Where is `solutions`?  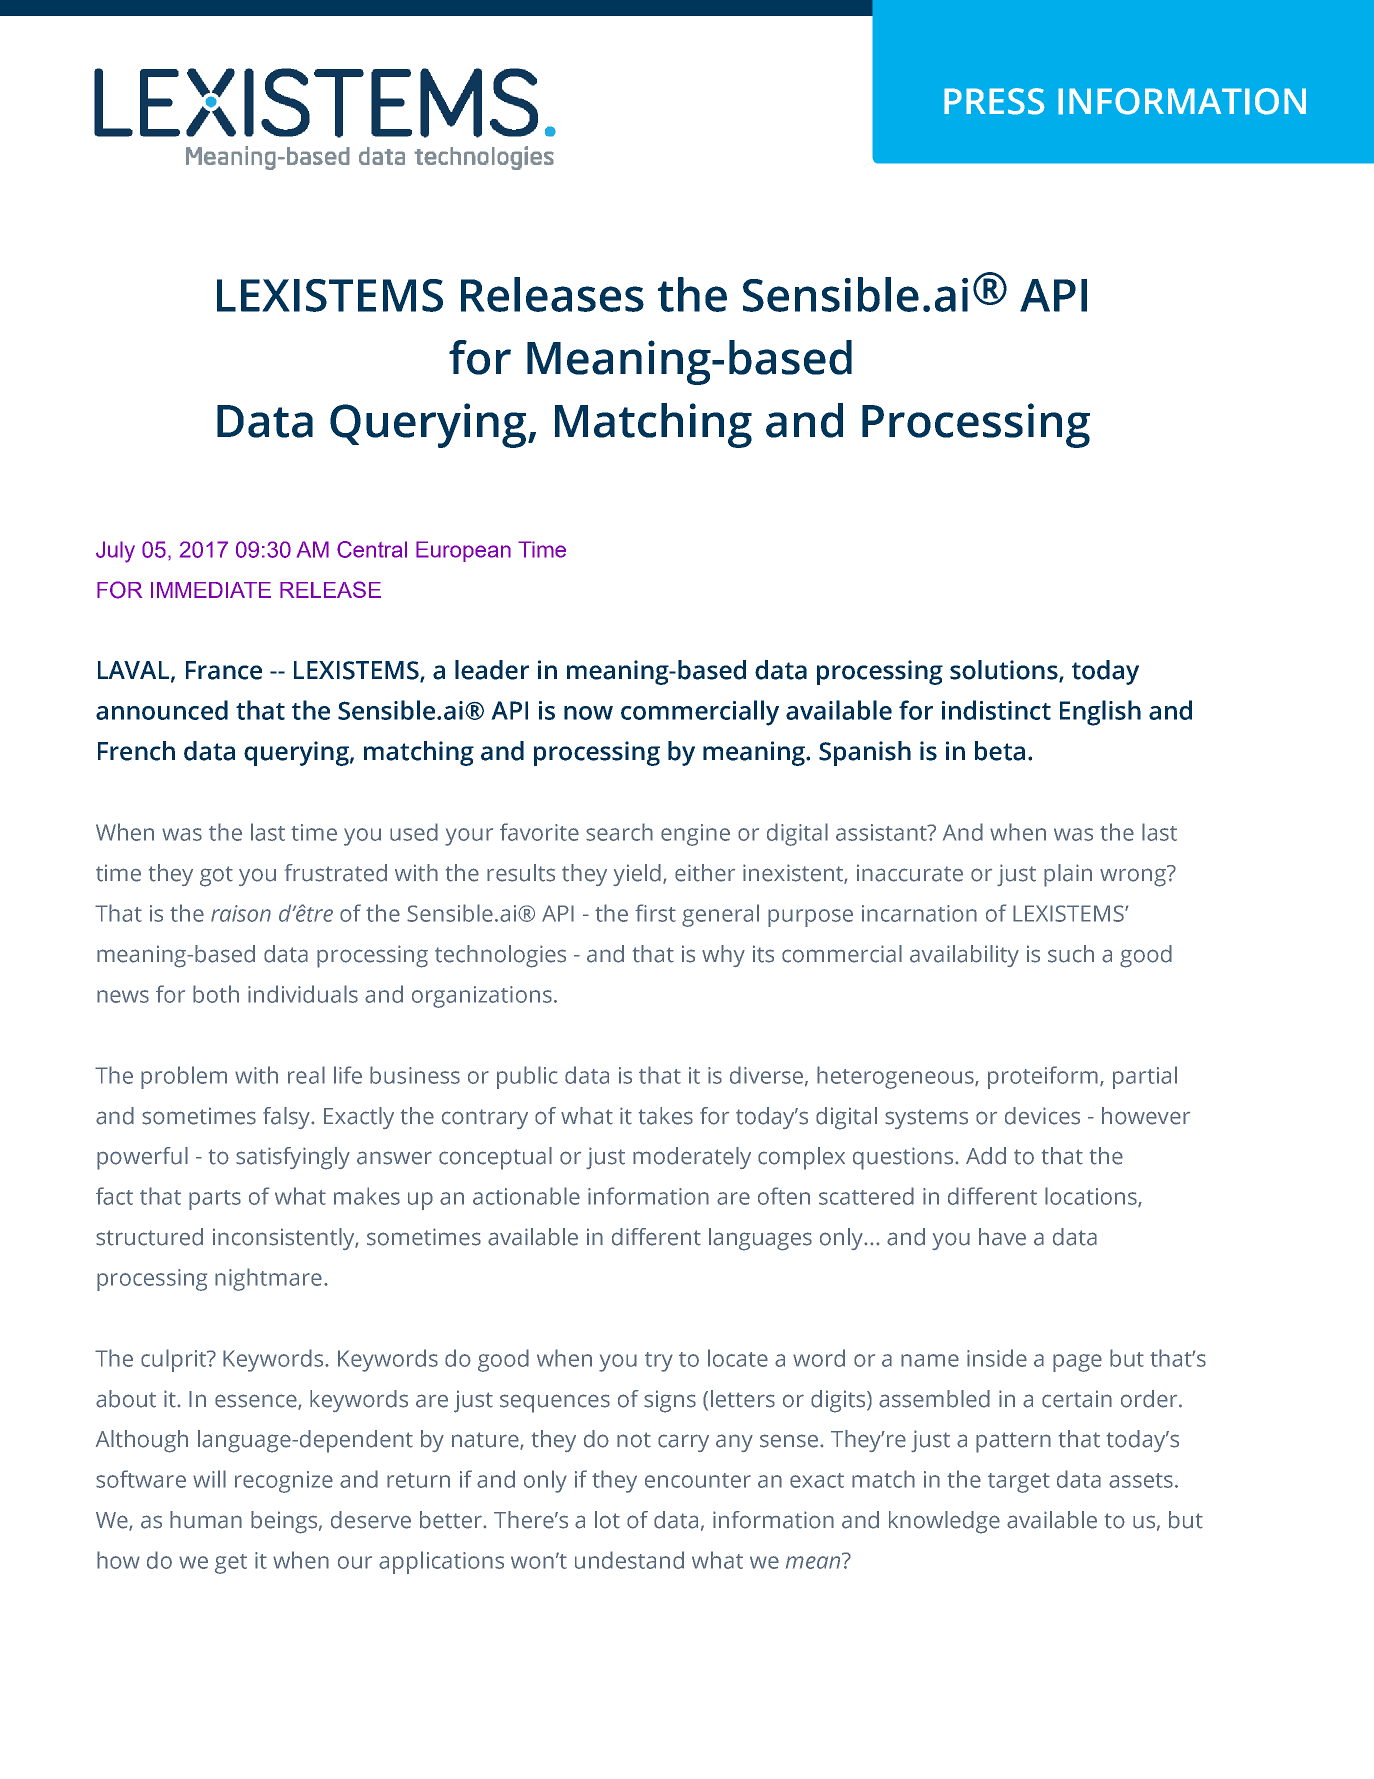 solutions is located at coordinates (1005, 671).
